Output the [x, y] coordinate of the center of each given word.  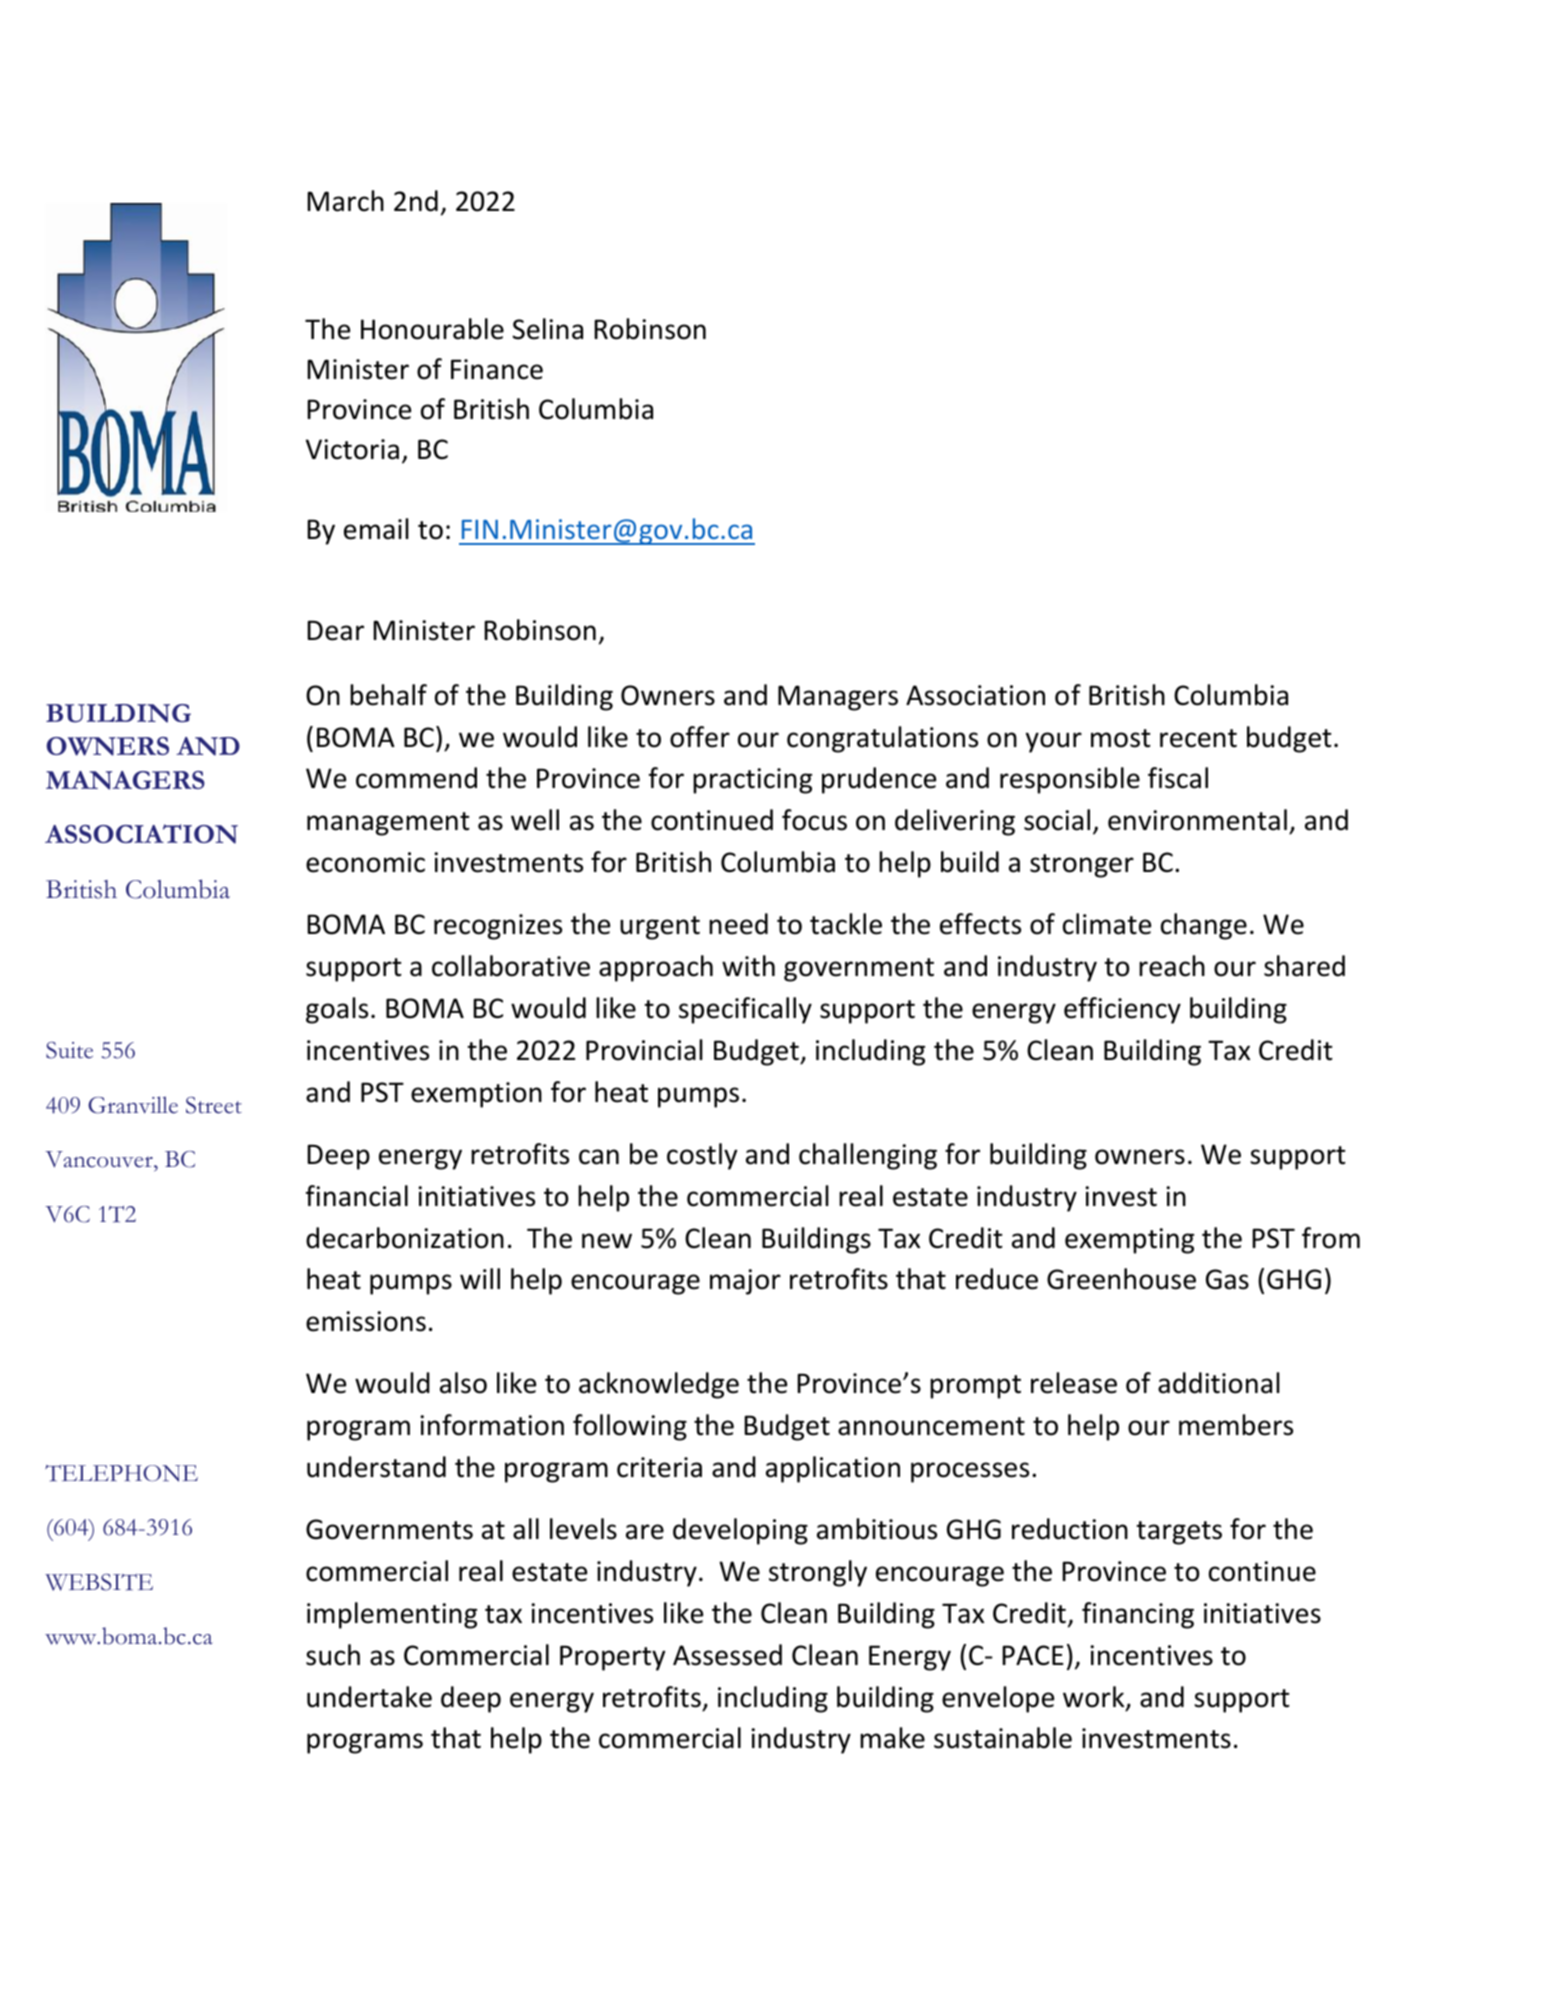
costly [702, 1156]
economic [365, 862]
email [376, 529]
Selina [548, 329]
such [333, 1655]
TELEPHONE [121, 1473]
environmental [1197, 820]
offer [700, 737]
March [345, 201]
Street [214, 1105]
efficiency [1122, 1010]
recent [1198, 738]
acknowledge [659, 1385]
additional [1219, 1383]
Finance [497, 369]
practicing [752, 781]
